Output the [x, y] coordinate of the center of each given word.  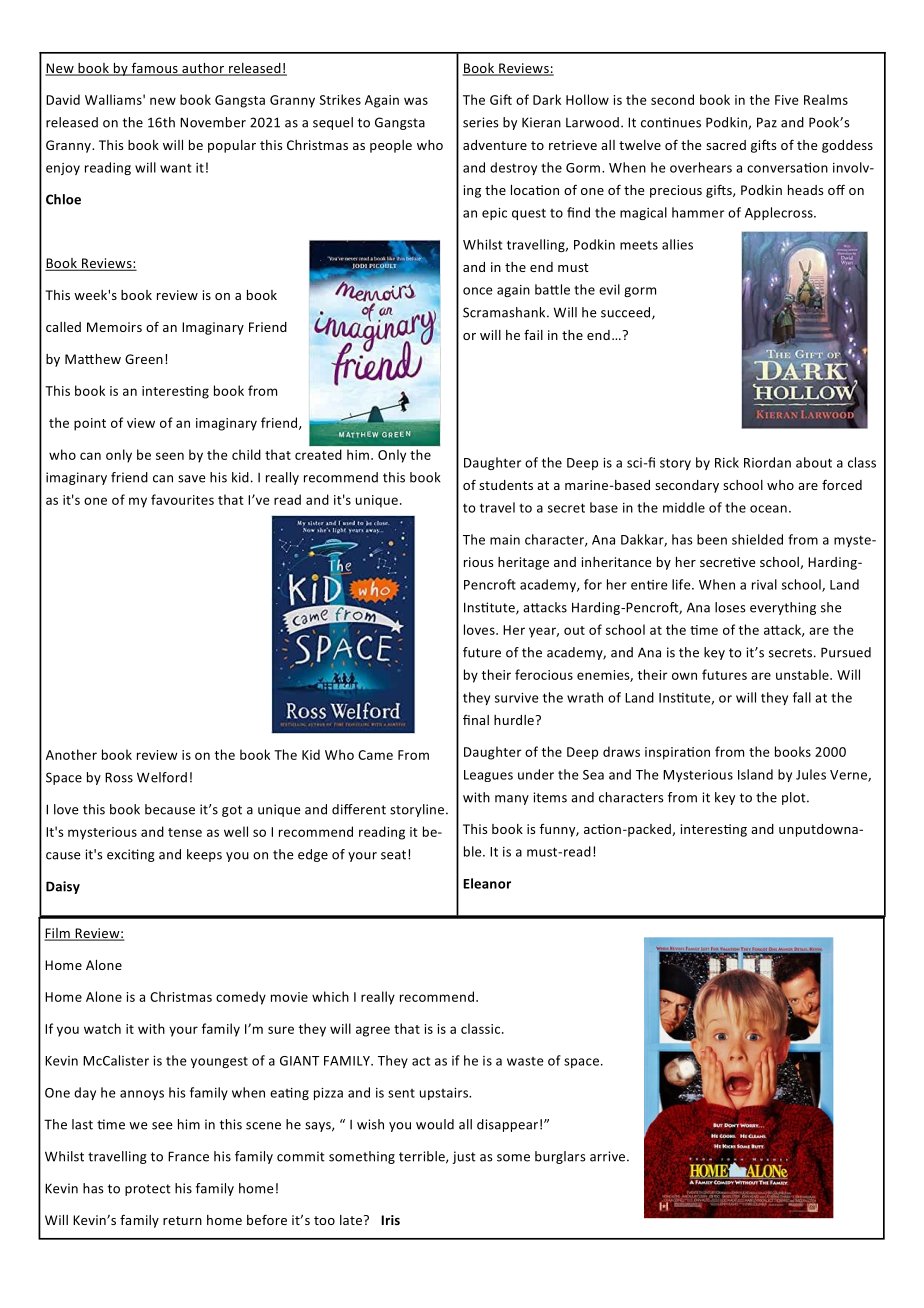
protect [148, 1190]
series [481, 122]
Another [71, 754]
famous [154, 69]
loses [730, 607]
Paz [767, 122]
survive [517, 698]
